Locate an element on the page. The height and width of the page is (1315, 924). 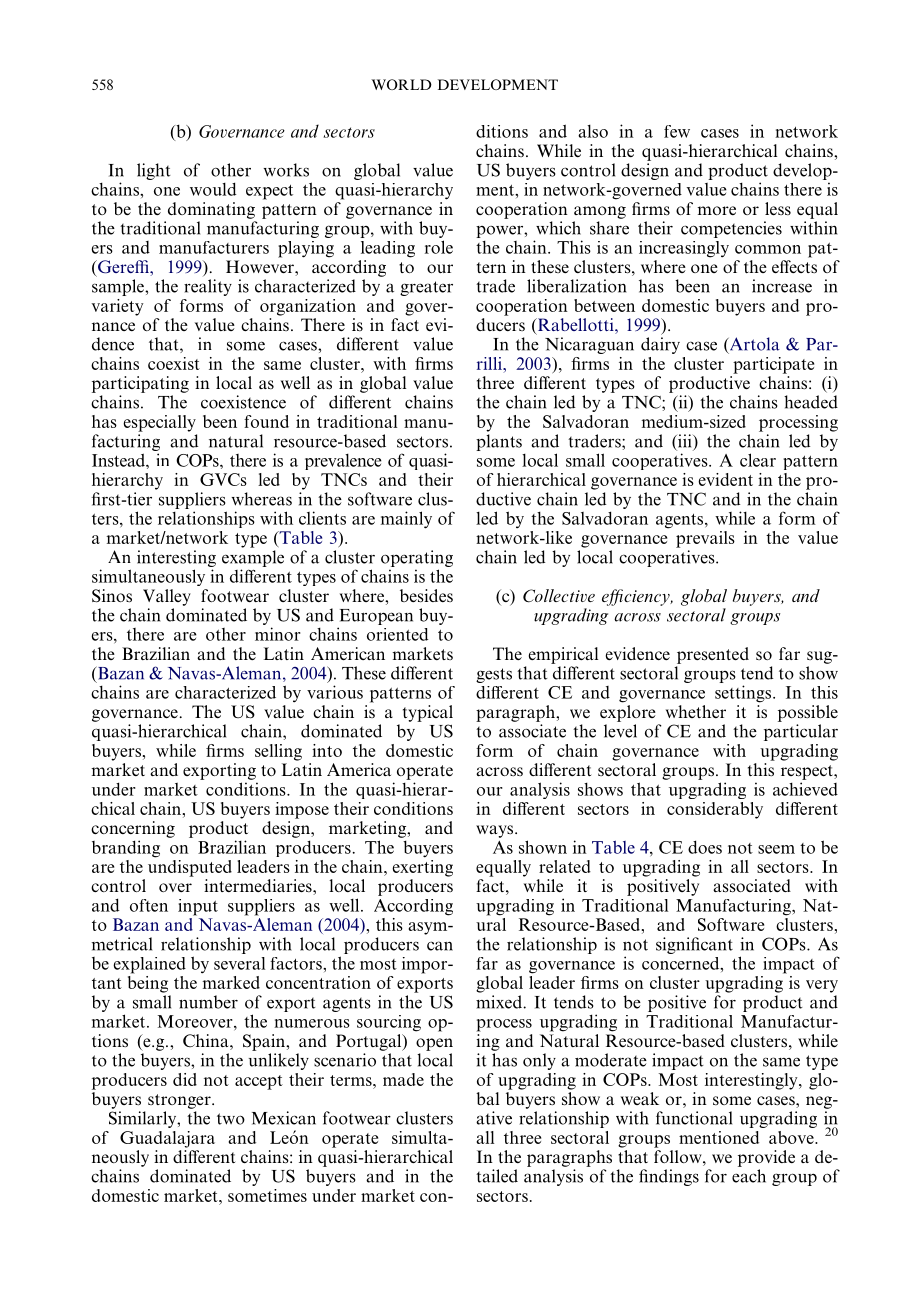
WORLD is located at coordinates (401, 84).
